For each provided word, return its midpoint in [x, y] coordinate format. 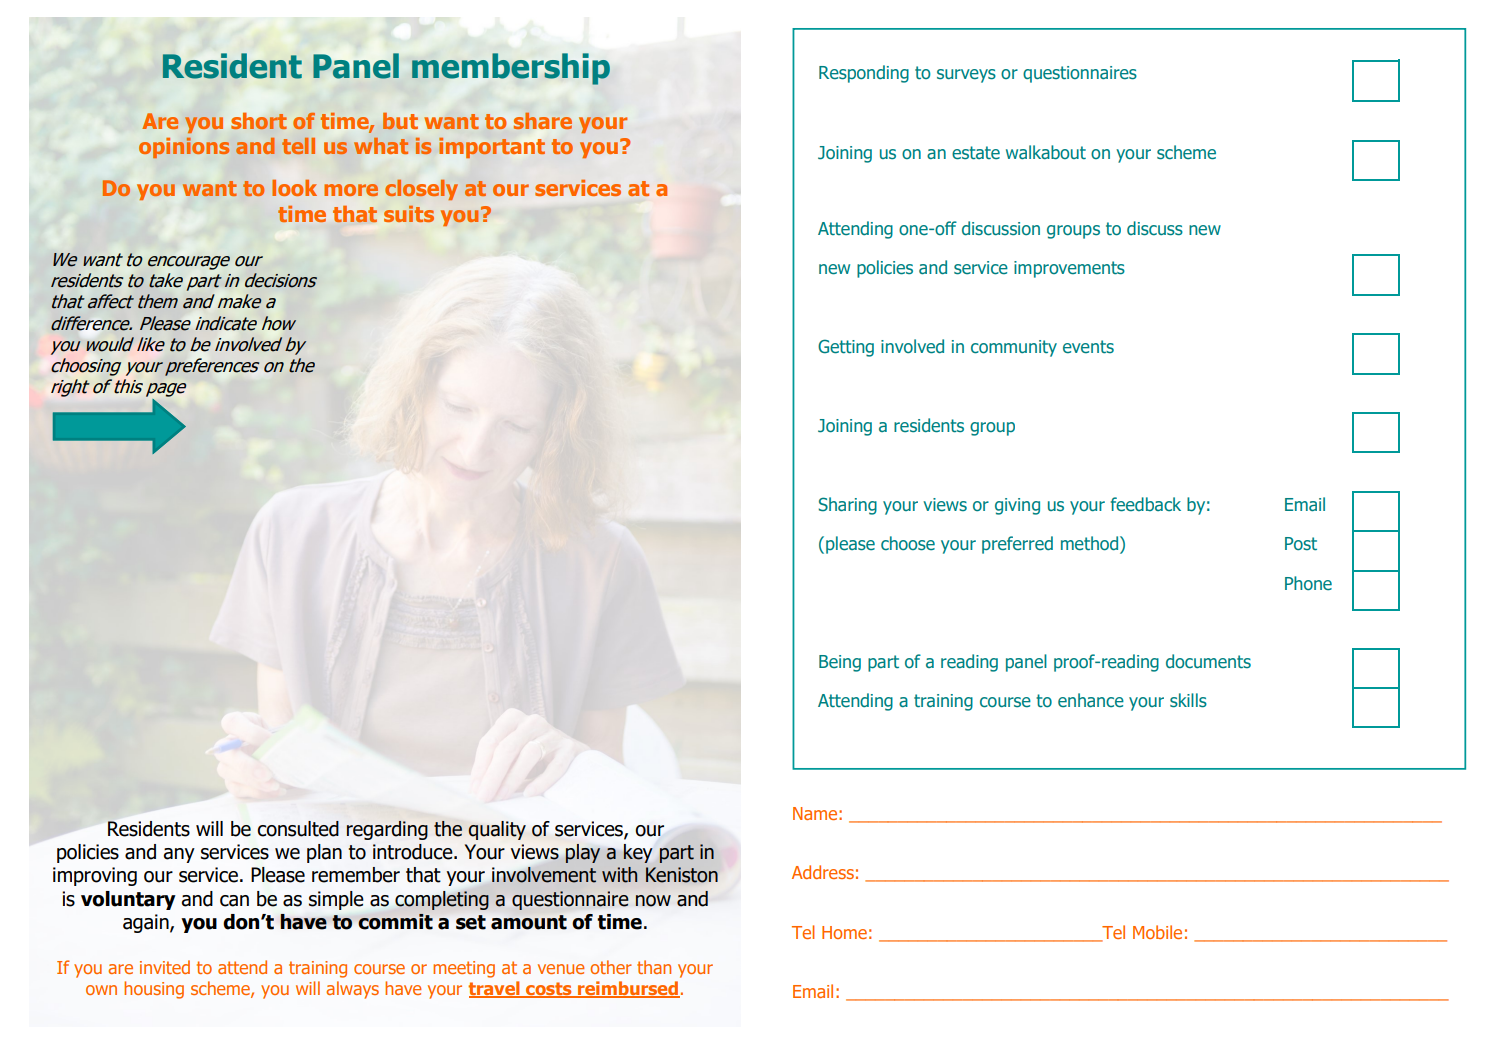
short [259, 121]
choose [908, 543]
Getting [846, 348]
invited [165, 967]
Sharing [848, 506]
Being [840, 663]
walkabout [1046, 152]
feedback [1146, 504]
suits [409, 214]
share [543, 121]
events [1088, 347]
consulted [298, 829]
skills [1188, 700]
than [654, 967]
